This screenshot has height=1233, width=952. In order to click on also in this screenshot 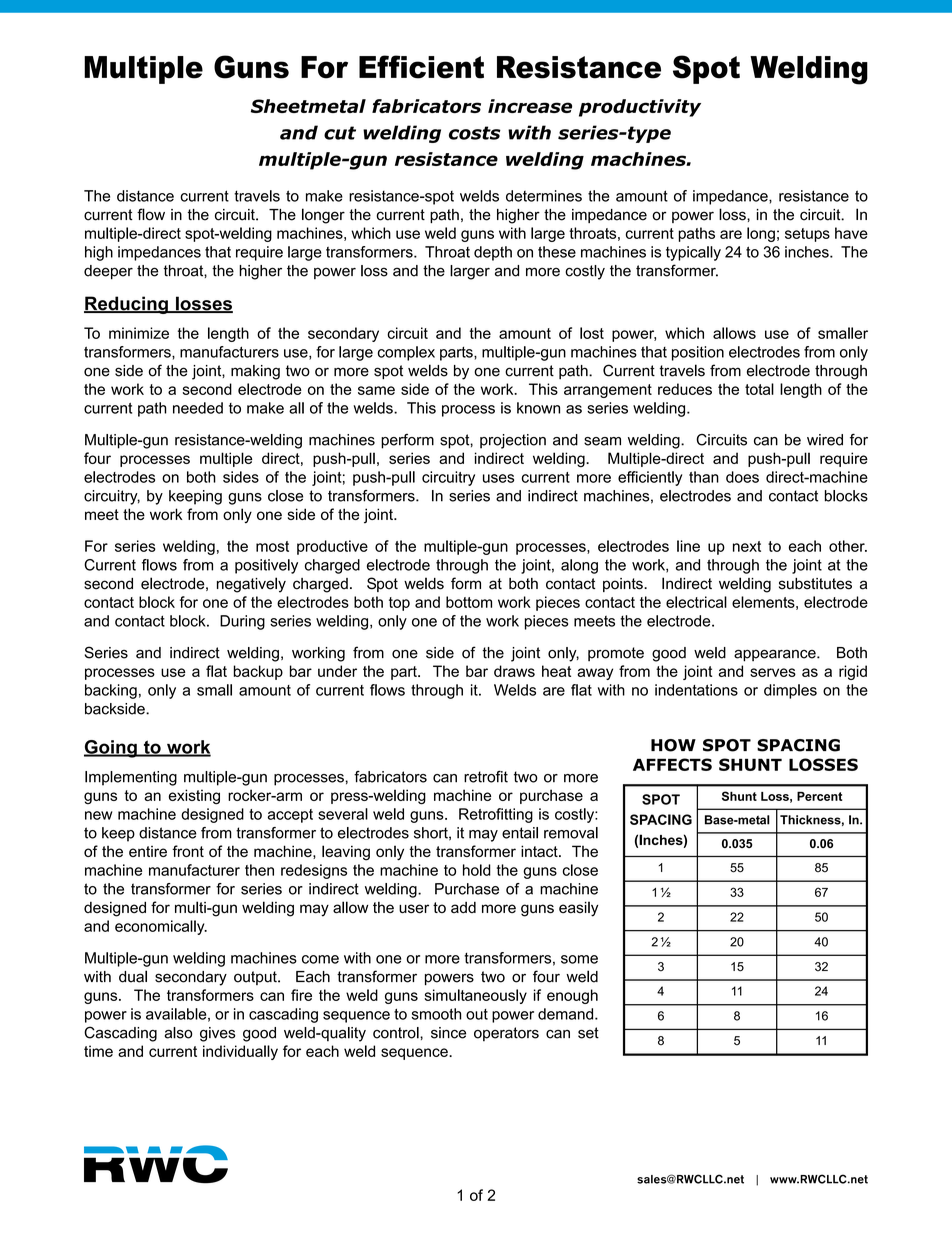, I will do `click(178, 1033)`.
